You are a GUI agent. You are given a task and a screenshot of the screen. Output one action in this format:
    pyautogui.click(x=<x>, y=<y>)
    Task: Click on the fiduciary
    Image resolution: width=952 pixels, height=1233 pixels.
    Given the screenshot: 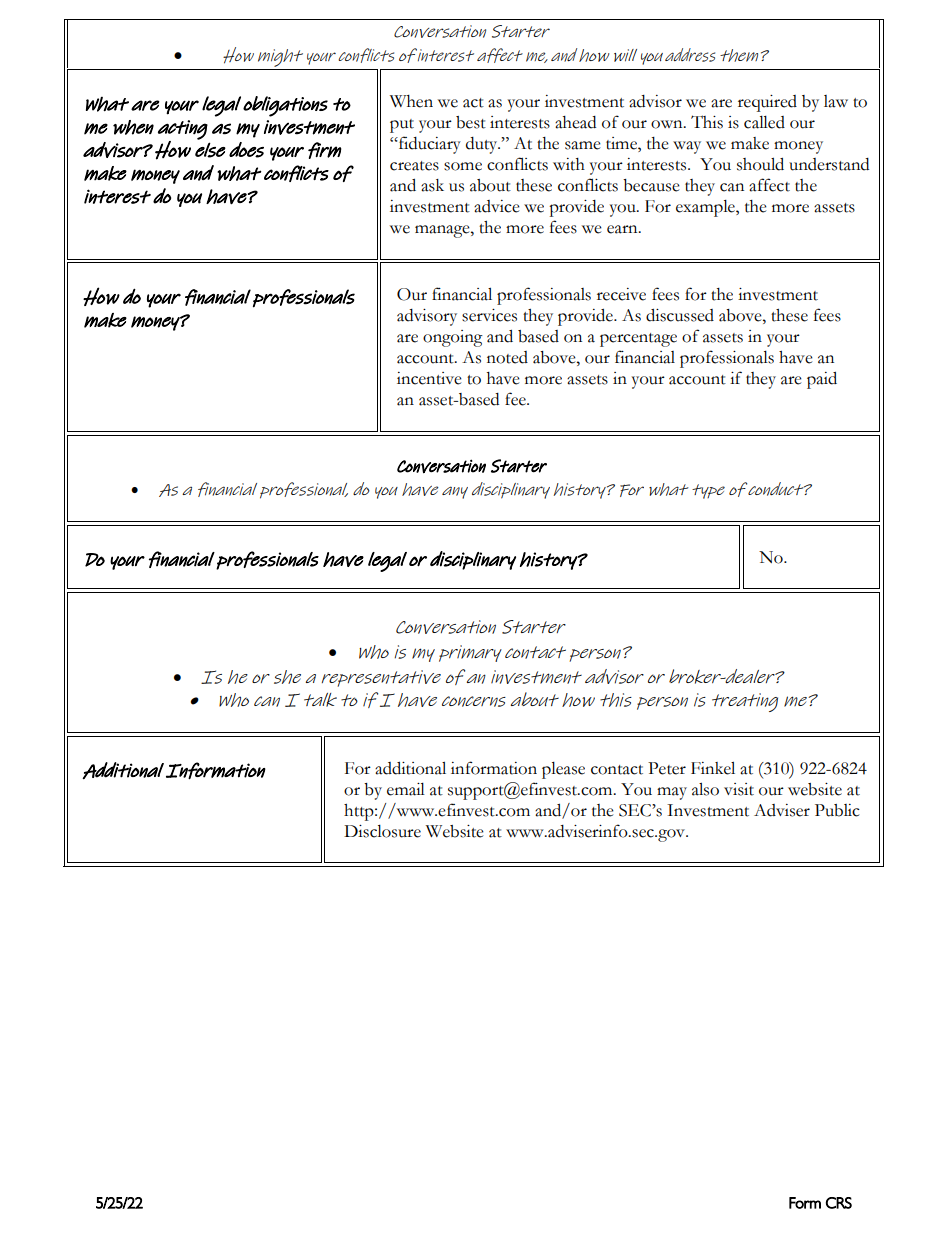 What is the action you would take?
    pyautogui.click(x=429, y=145)
